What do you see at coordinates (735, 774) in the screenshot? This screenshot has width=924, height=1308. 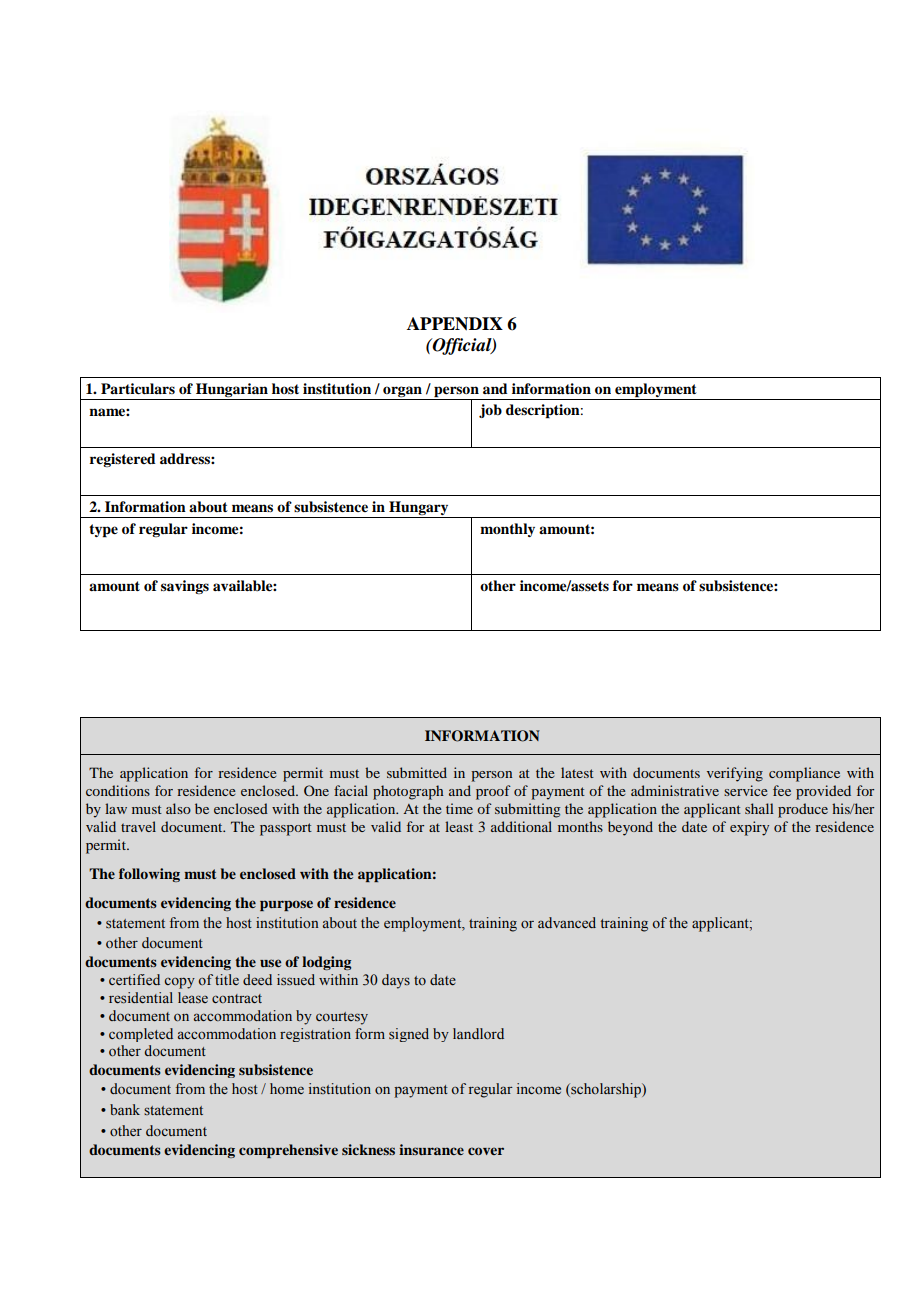 I see `verifying` at bounding box center [735, 774].
